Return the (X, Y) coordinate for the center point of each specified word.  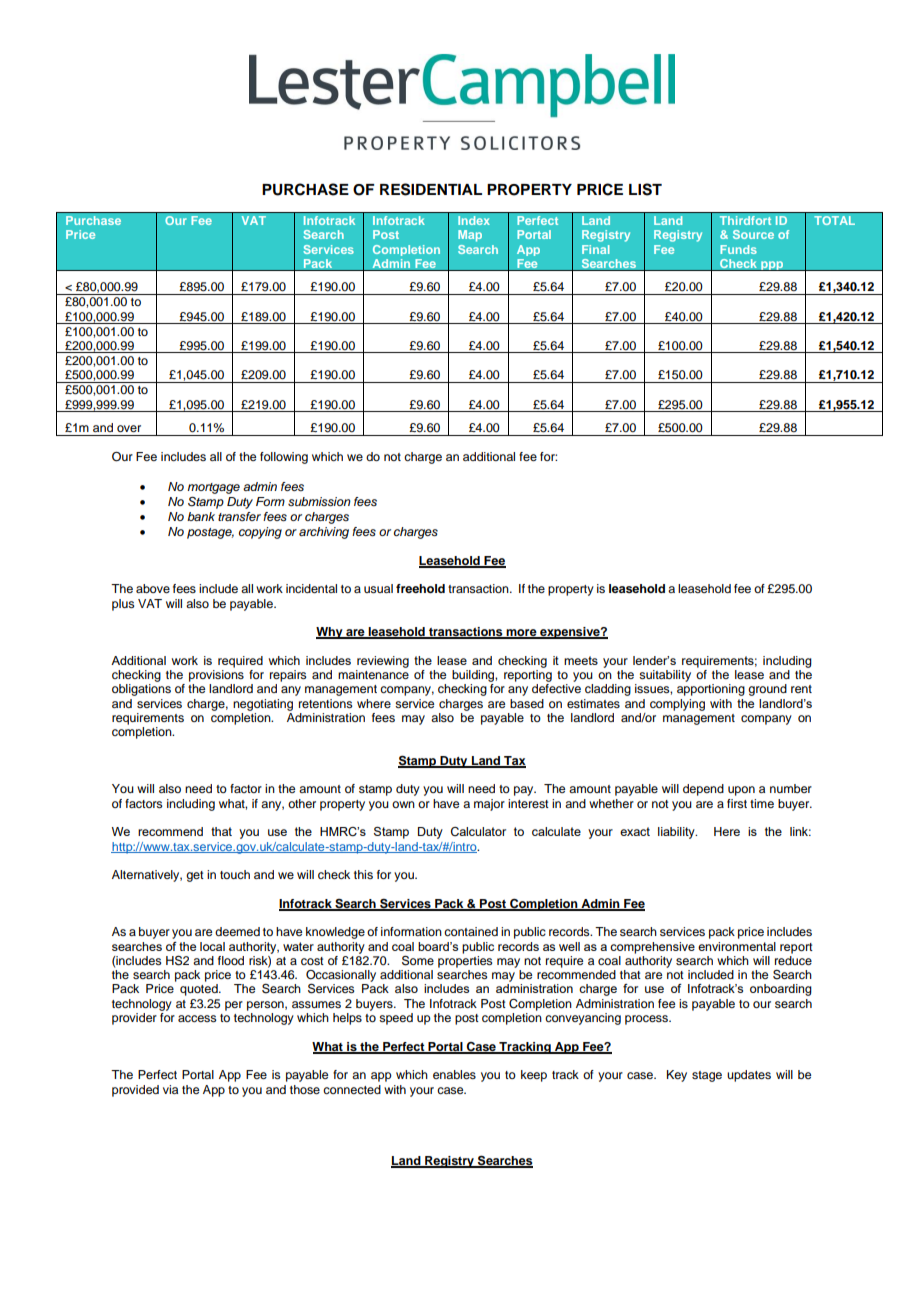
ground (767, 690)
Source (753, 234)
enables (454, 1074)
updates (749, 1076)
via (170, 1089)
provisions (216, 676)
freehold (420, 588)
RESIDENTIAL (431, 189)
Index (474, 220)
